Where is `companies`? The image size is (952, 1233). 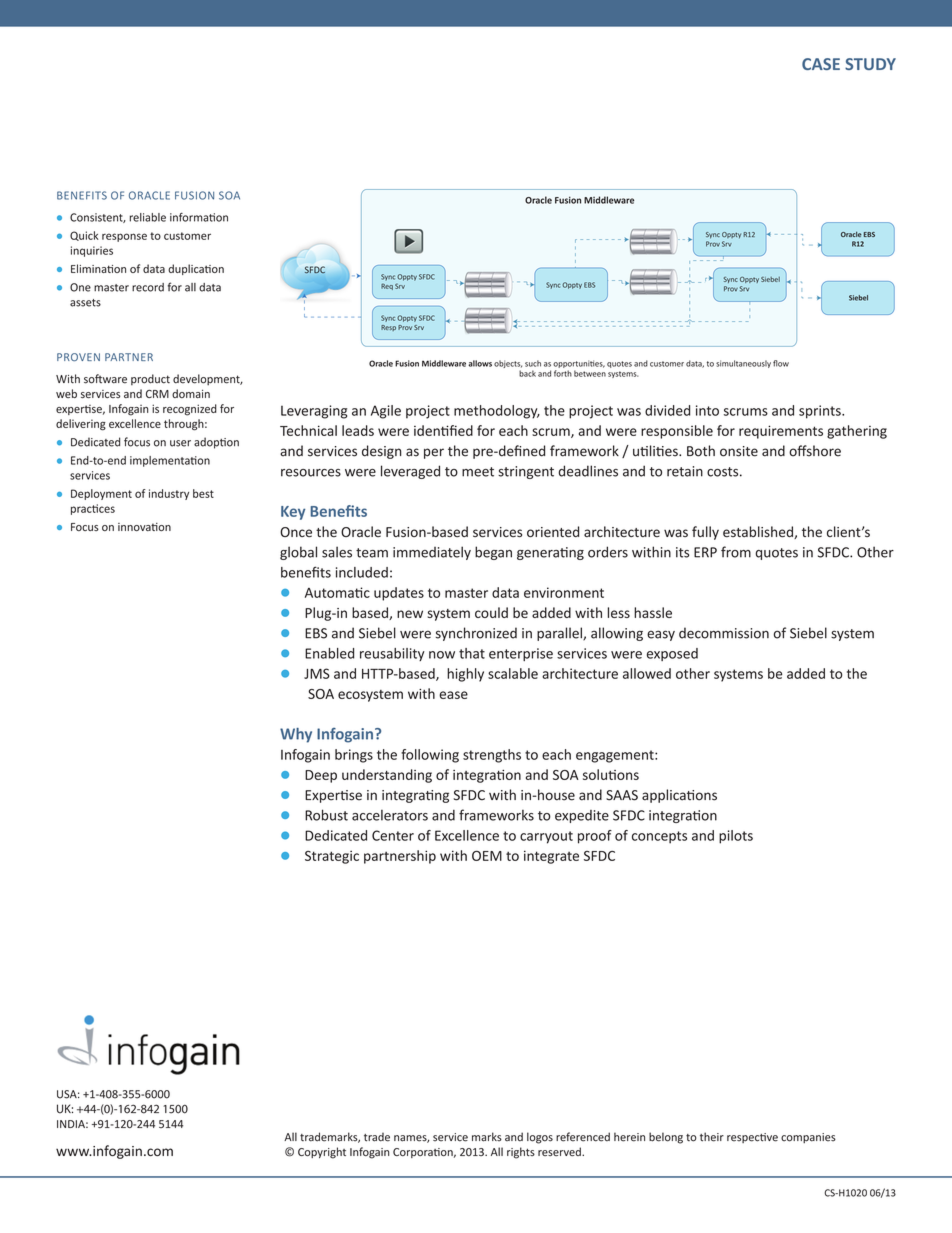
companies is located at coordinates (808, 1138).
